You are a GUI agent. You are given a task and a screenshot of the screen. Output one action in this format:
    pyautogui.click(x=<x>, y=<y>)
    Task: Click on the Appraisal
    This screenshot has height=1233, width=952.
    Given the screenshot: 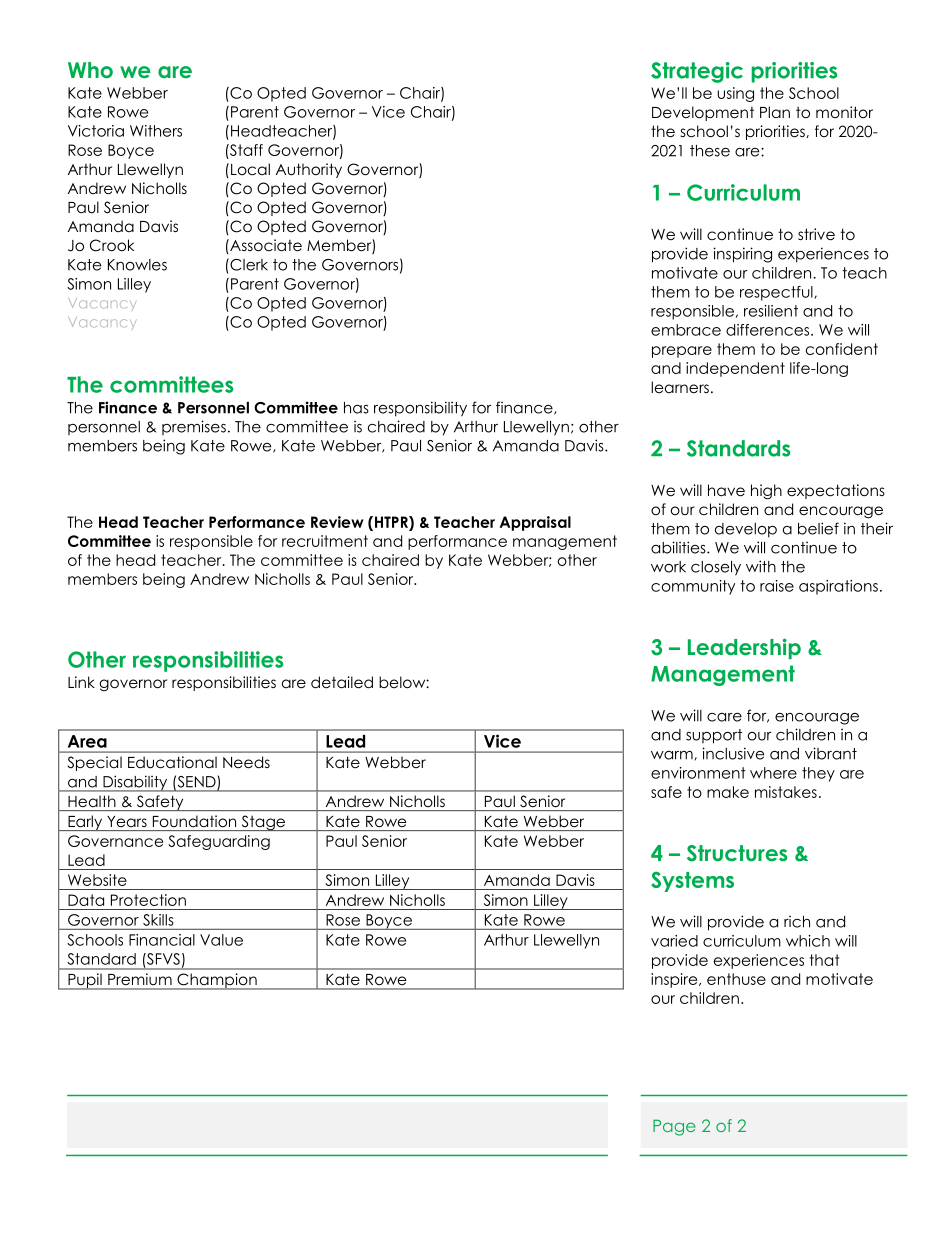 What is the action you would take?
    pyautogui.click(x=535, y=523)
